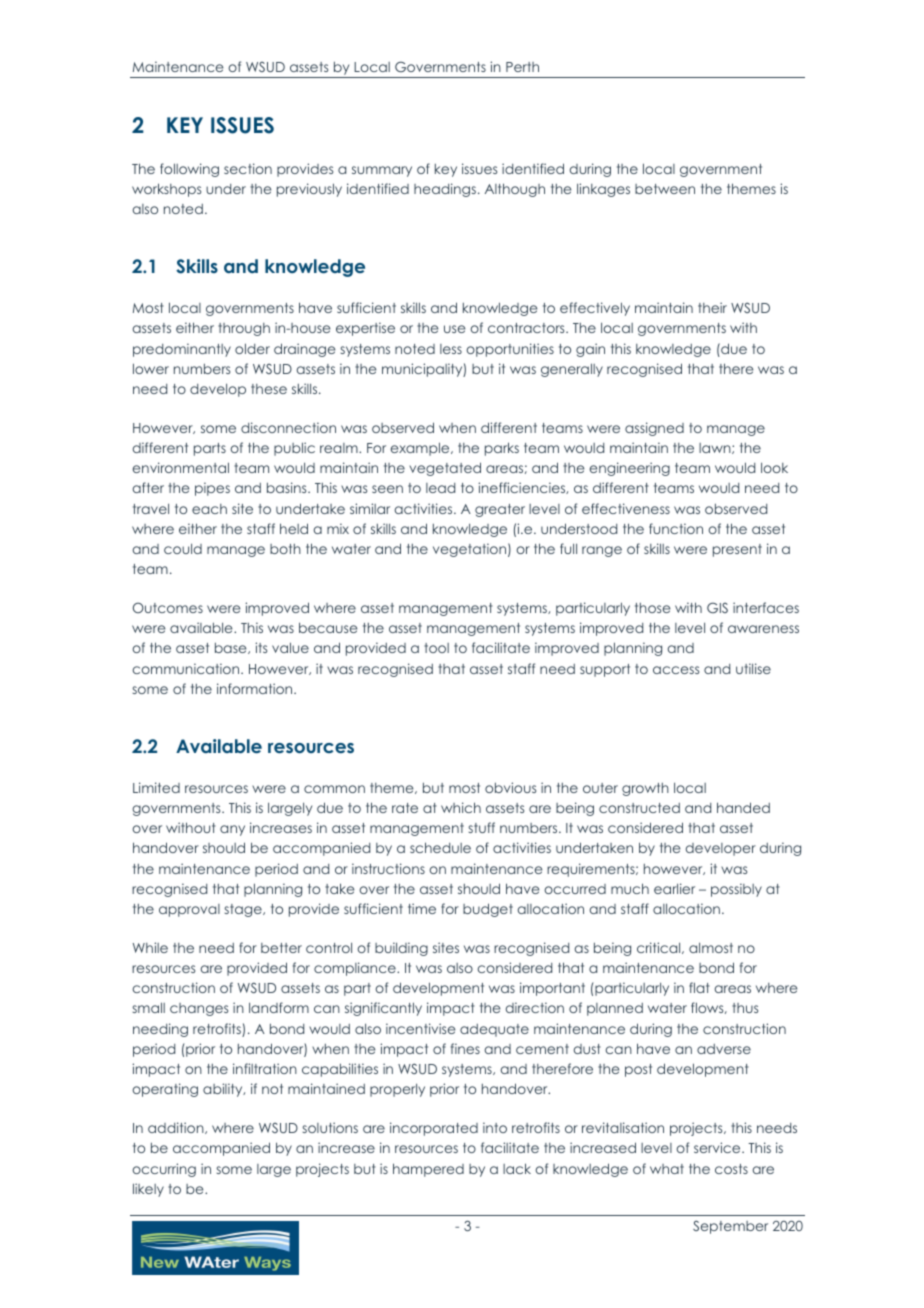  I want to click on stuff, so click(481, 827).
